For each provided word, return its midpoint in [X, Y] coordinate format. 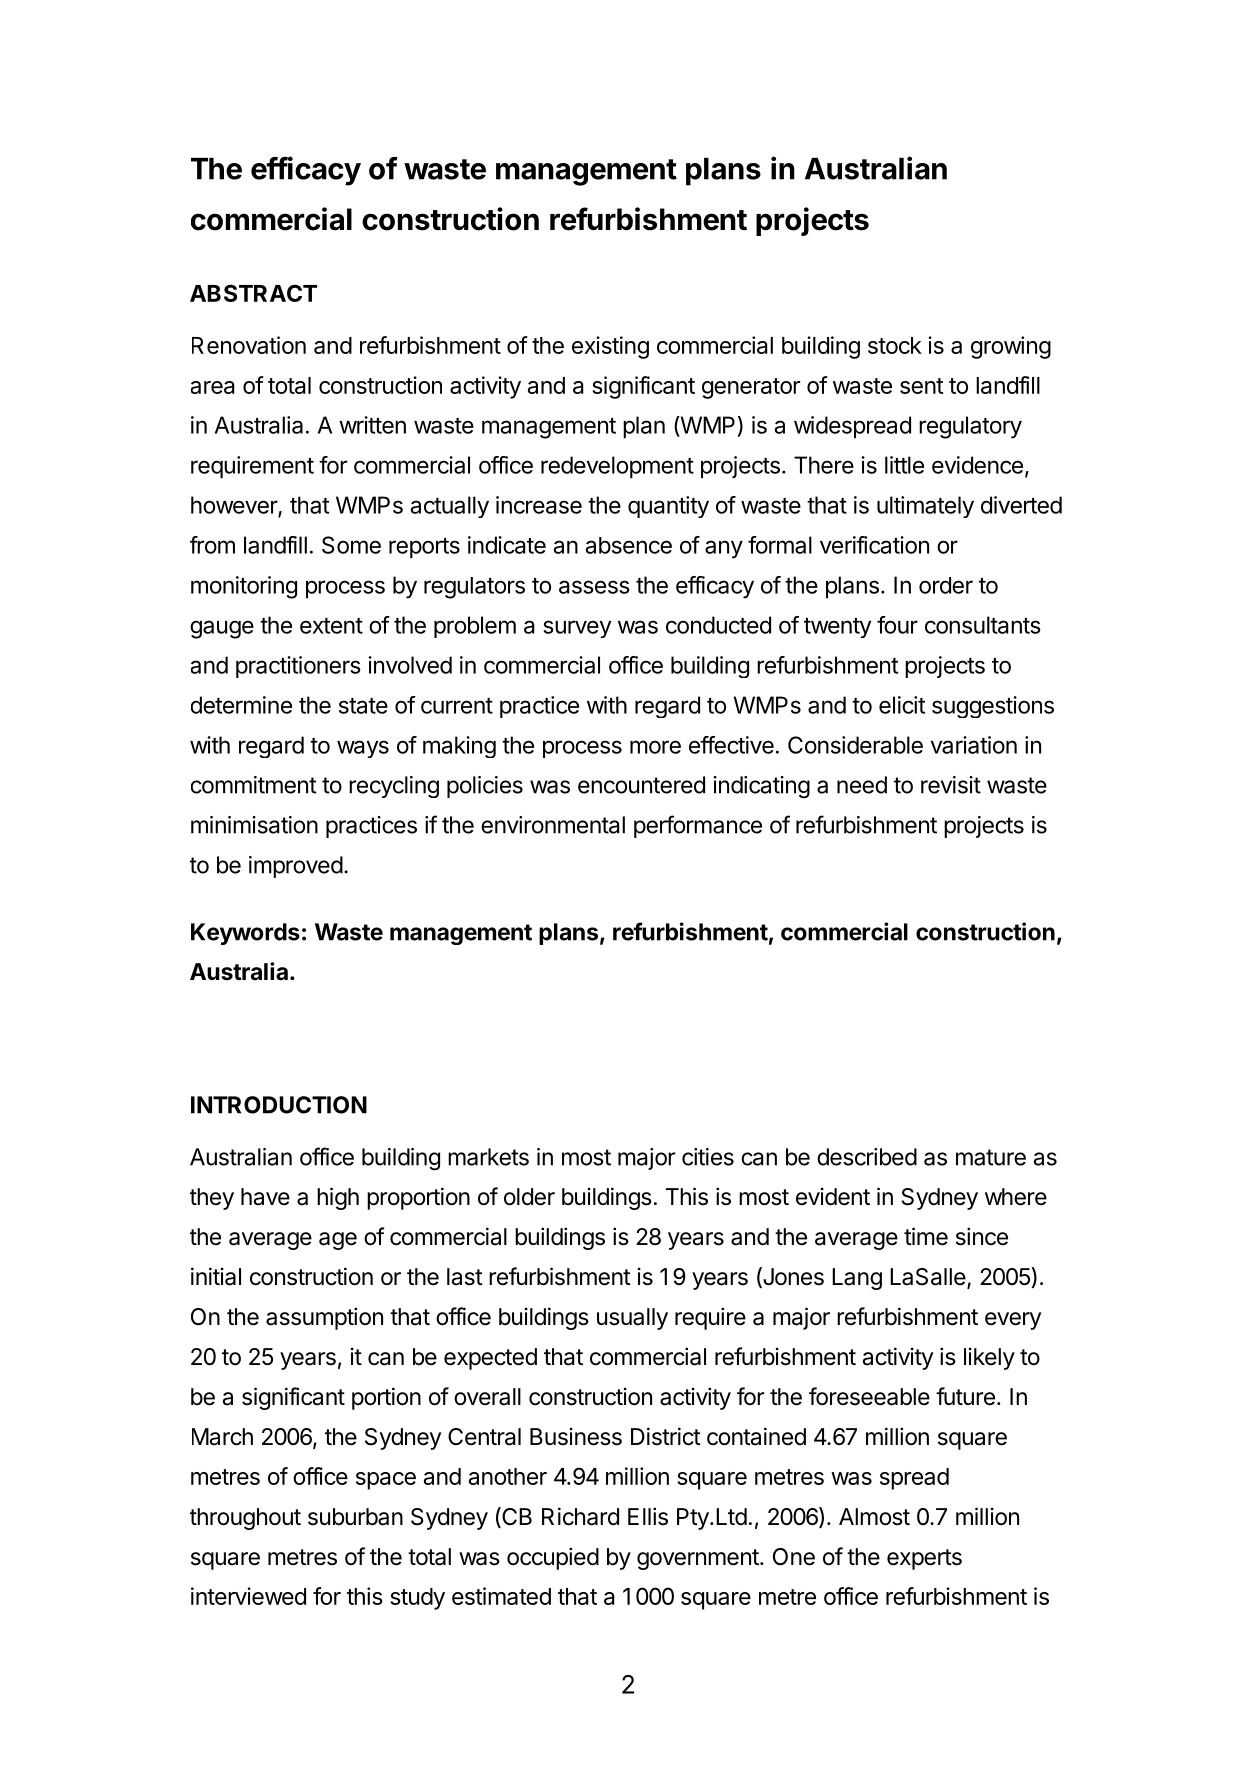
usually [632, 1319]
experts [924, 1559]
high [338, 1198]
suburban [355, 1517]
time [926, 1236]
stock [895, 345]
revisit [951, 785]
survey [577, 629]
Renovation [249, 345]
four [897, 625]
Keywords [245, 934]
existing [610, 347]
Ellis [648, 1516]
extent [331, 626]
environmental [553, 825]
